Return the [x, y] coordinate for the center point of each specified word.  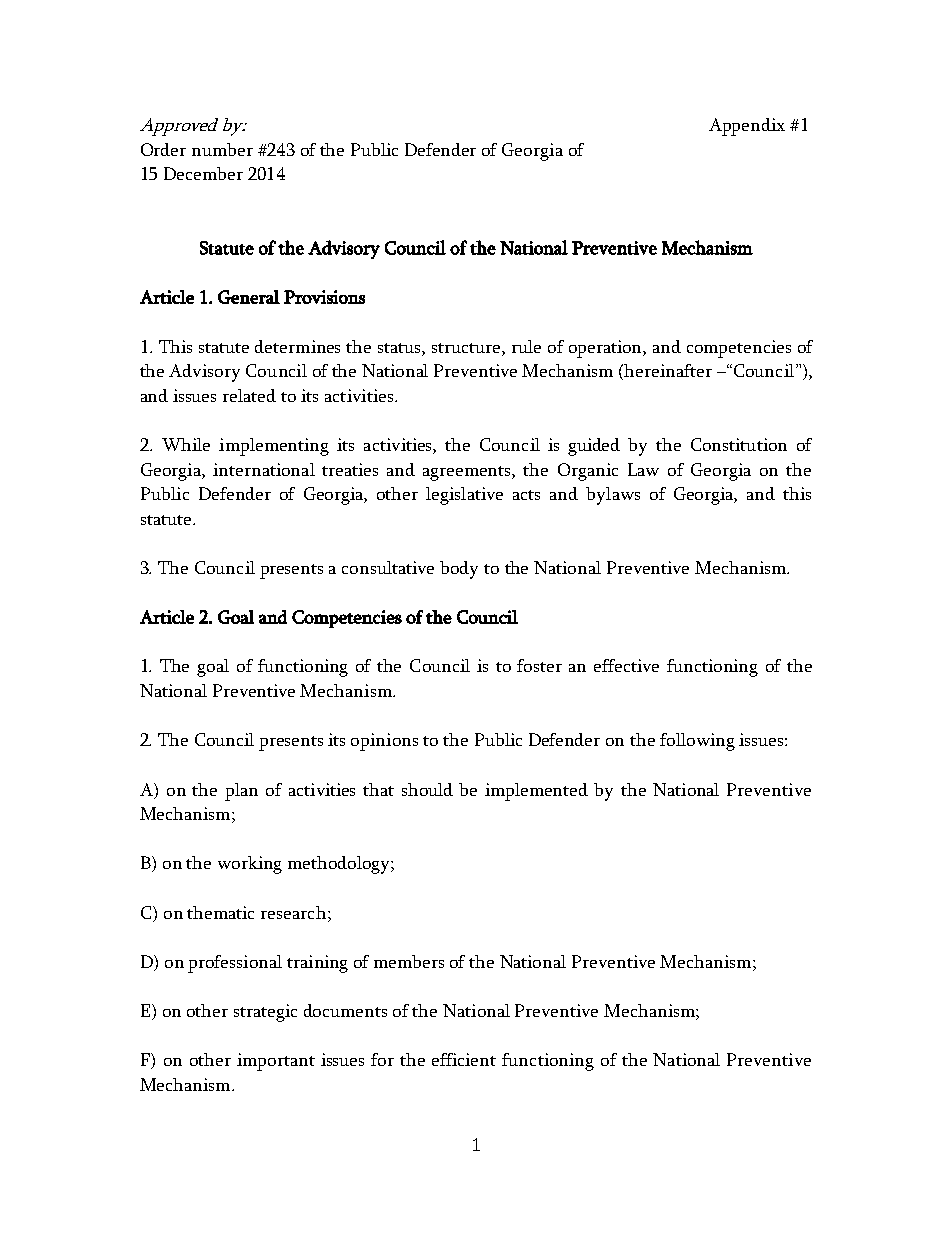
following [697, 742]
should [427, 789]
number [222, 149]
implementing [274, 447]
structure [467, 348]
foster [539, 665]
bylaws [613, 496]
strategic [265, 1013]
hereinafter [668, 370]
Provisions [324, 297]
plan [241, 792]
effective [626, 665]
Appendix [747, 127]
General [249, 297]
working [250, 865]
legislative [464, 496]
